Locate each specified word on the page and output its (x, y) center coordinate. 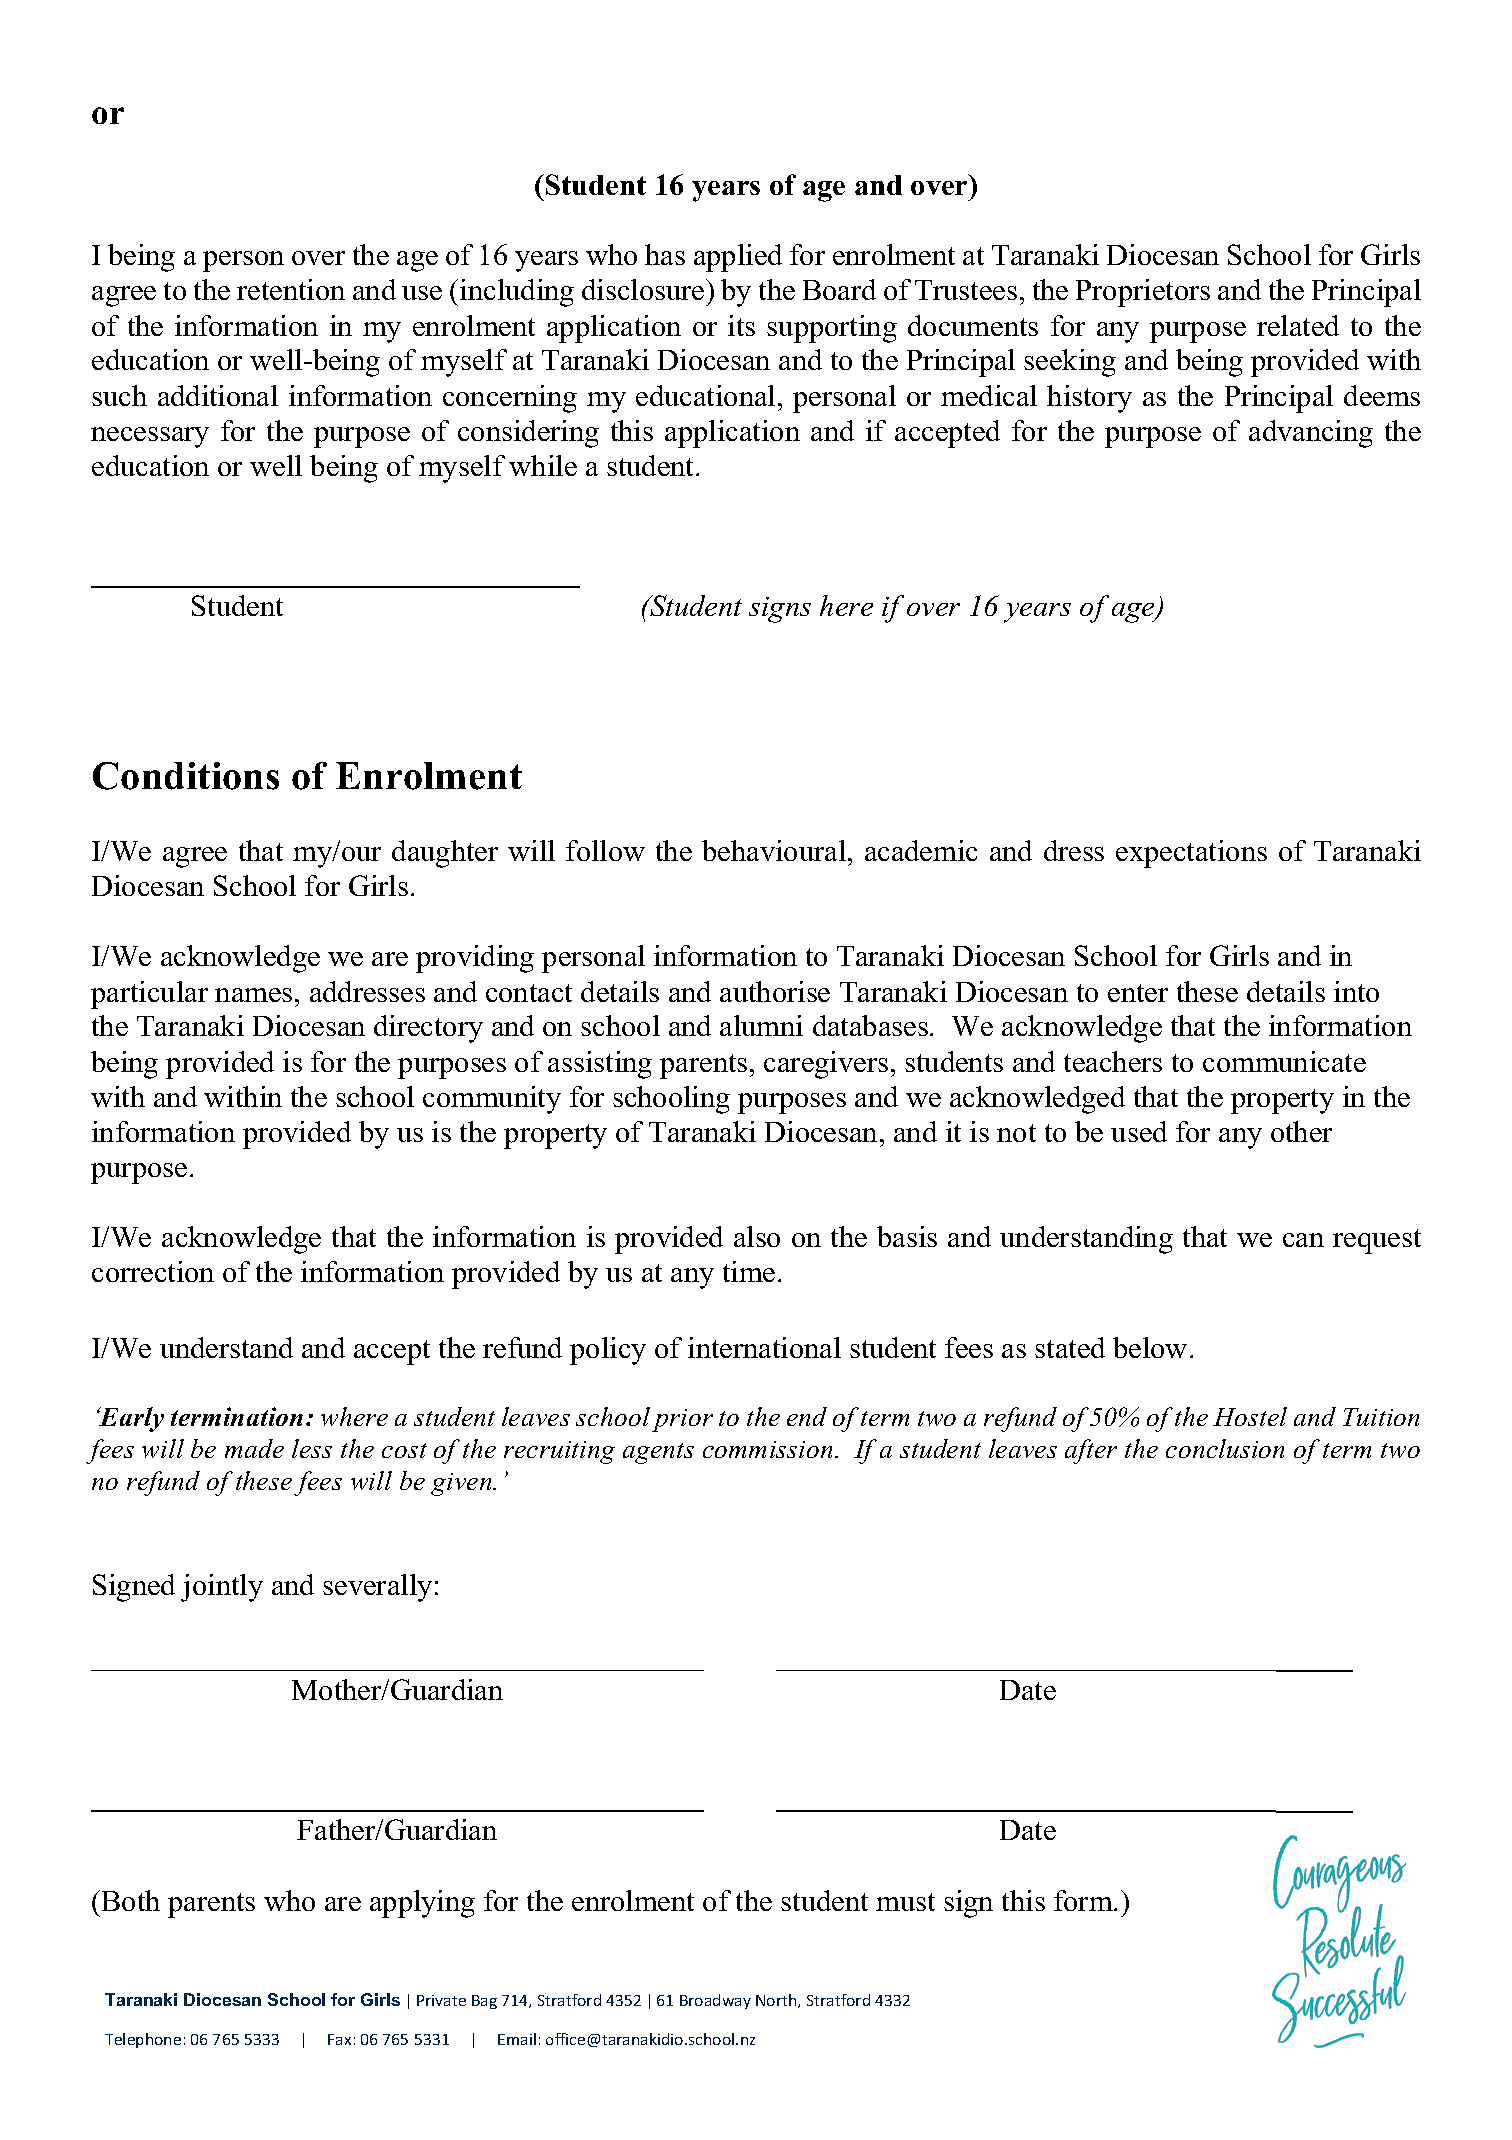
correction (153, 1271)
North (777, 2001)
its (741, 325)
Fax (339, 2039)
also (757, 1236)
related (1298, 325)
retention (291, 289)
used (1139, 1131)
